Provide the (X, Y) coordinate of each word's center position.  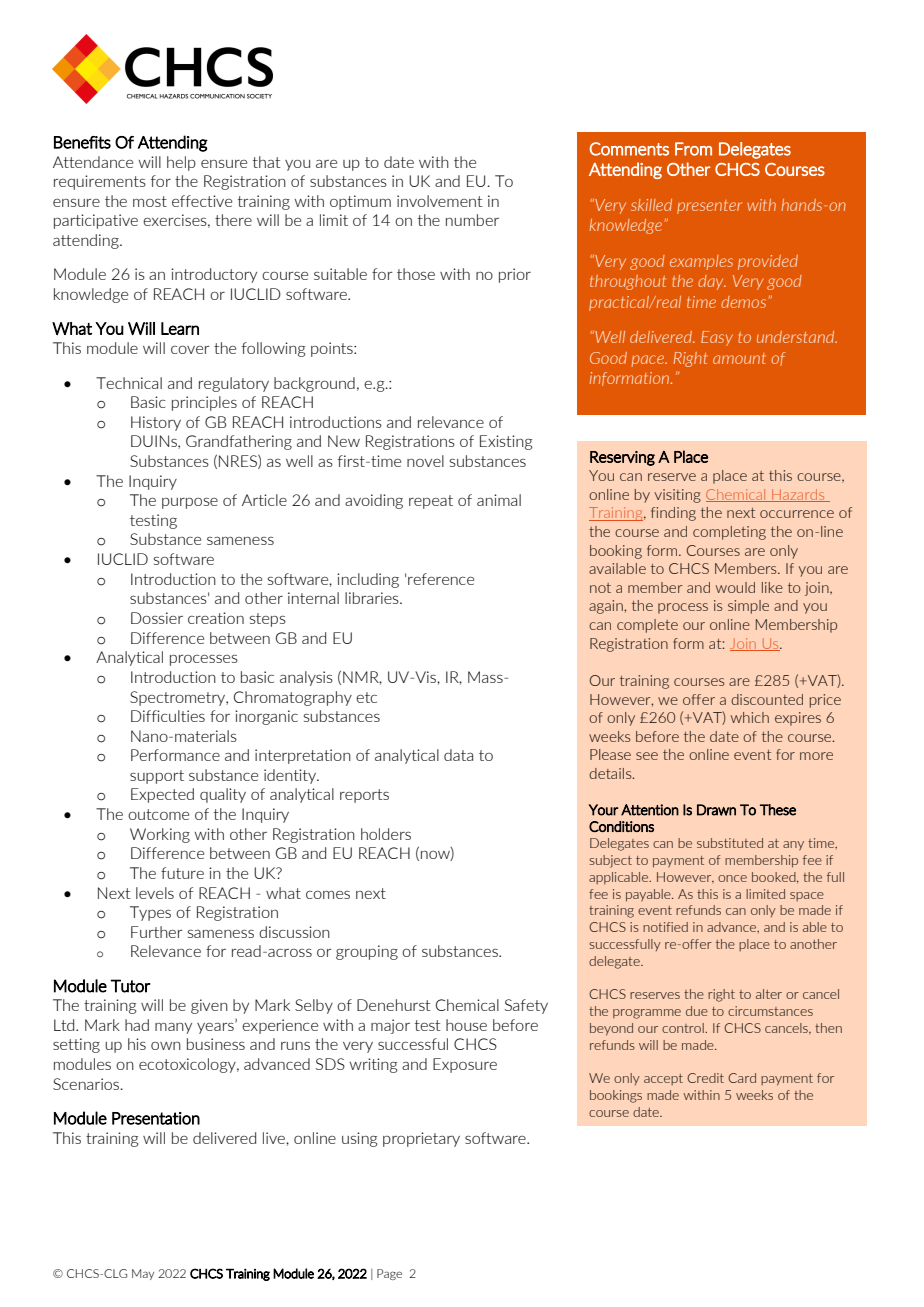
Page (389, 1274)
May (143, 1274)
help (181, 163)
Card (742, 1078)
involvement (440, 201)
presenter (709, 207)
